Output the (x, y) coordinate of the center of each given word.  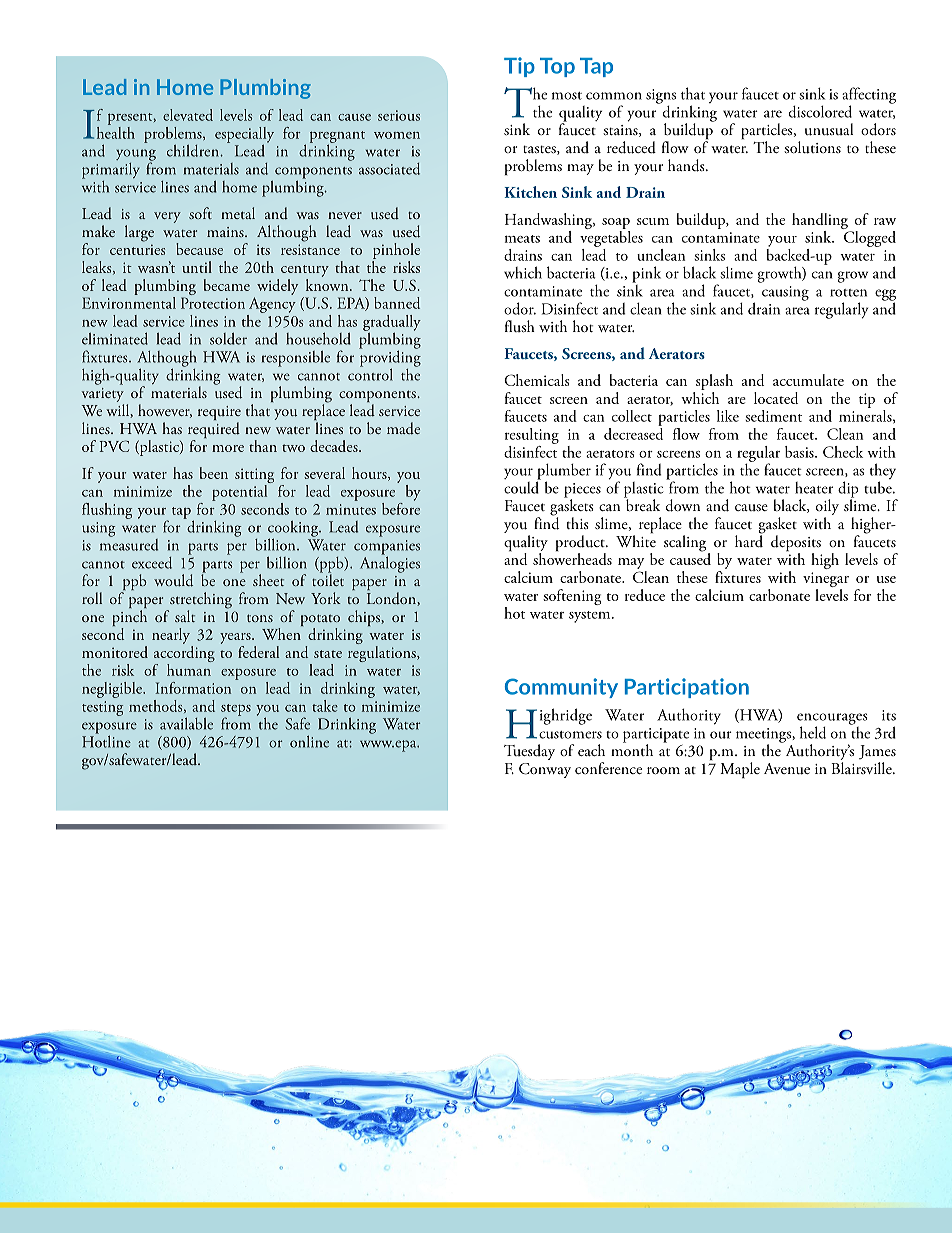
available (186, 723)
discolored (820, 111)
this (578, 523)
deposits (796, 544)
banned (397, 303)
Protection (213, 303)
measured (129, 543)
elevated (188, 115)
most (567, 96)
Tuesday (529, 752)
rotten (848, 293)
